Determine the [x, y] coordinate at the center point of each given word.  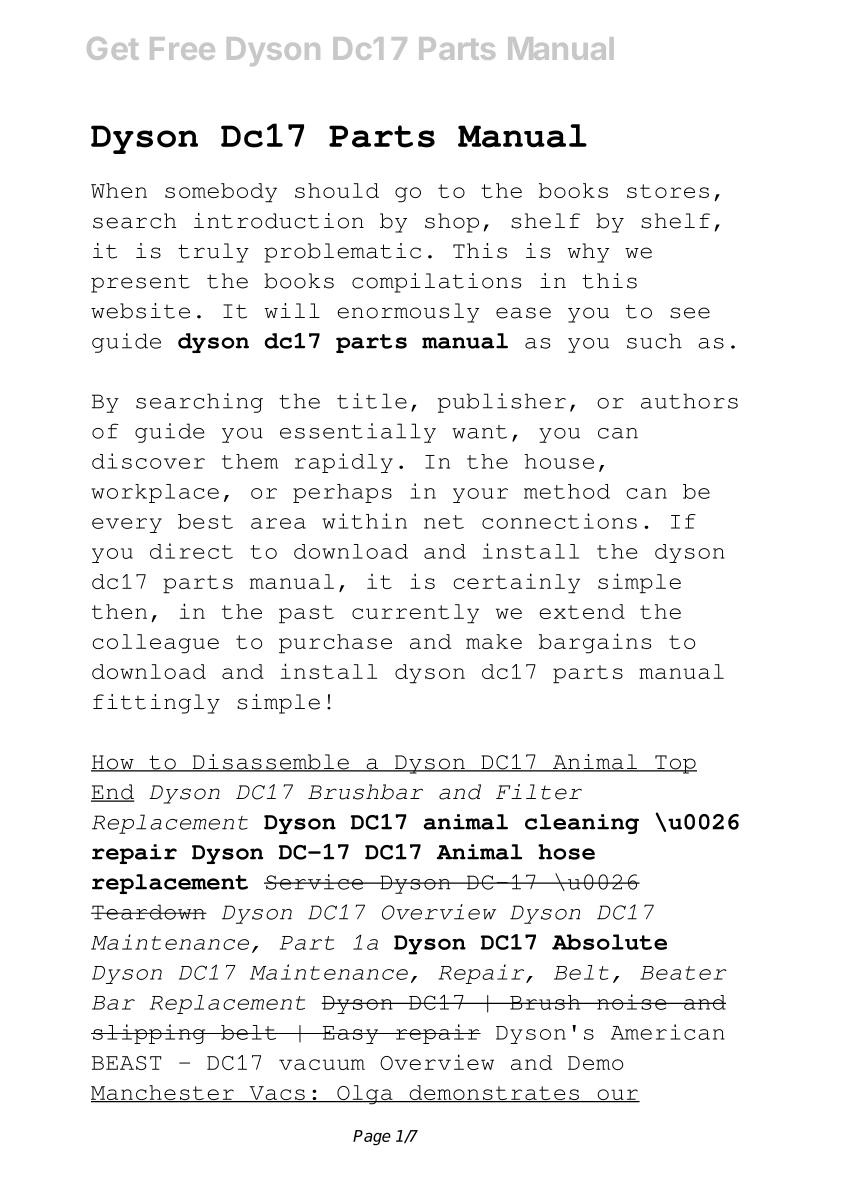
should [337, 190]
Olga [365, 1095]
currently [415, 614]
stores [668, 191]
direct [191, 551]
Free [182, 48]
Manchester [163, 1094]
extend [582, 611]
